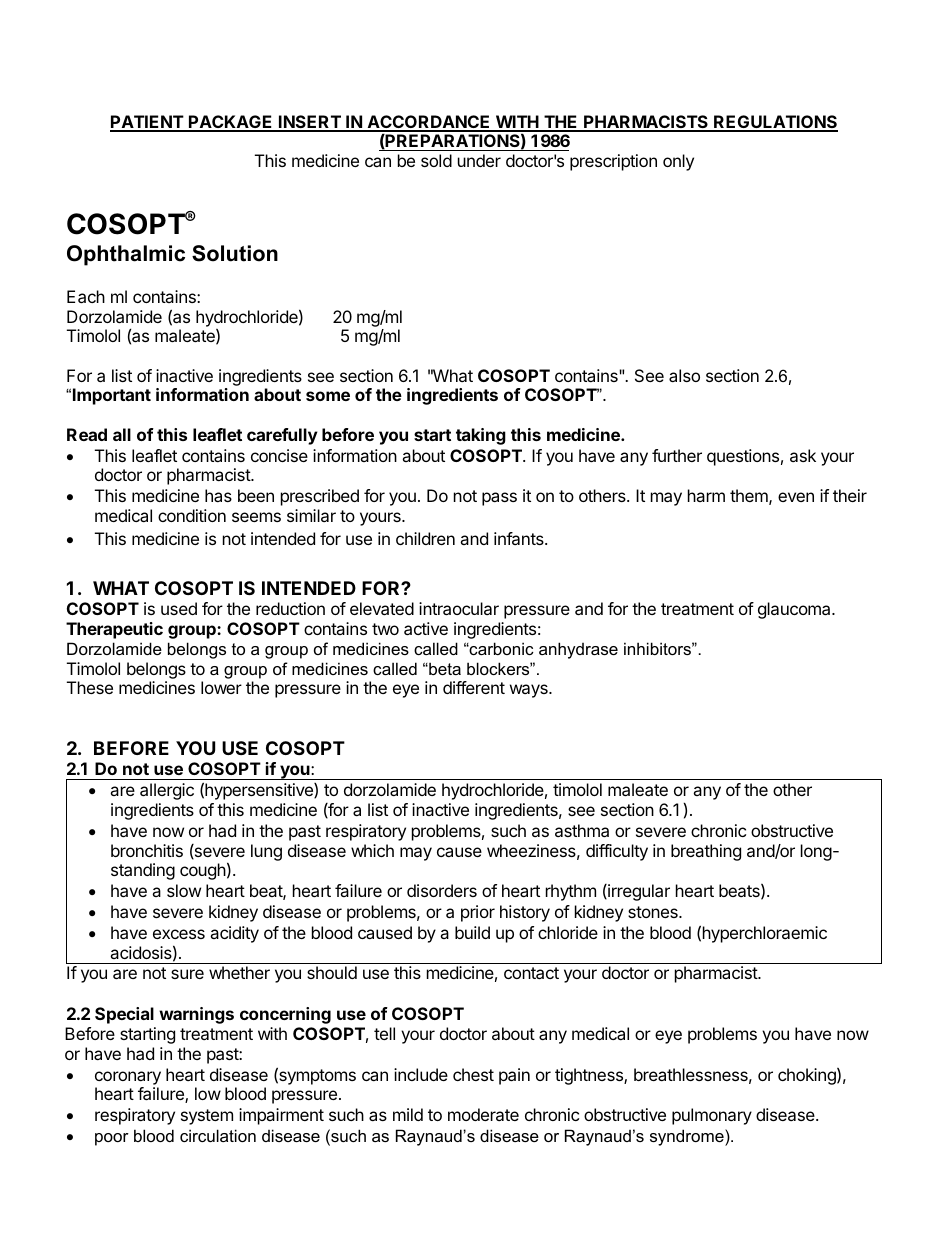 The height and width of the screenshot is (1233, 952). I want to click on under, so click(479, 160).
